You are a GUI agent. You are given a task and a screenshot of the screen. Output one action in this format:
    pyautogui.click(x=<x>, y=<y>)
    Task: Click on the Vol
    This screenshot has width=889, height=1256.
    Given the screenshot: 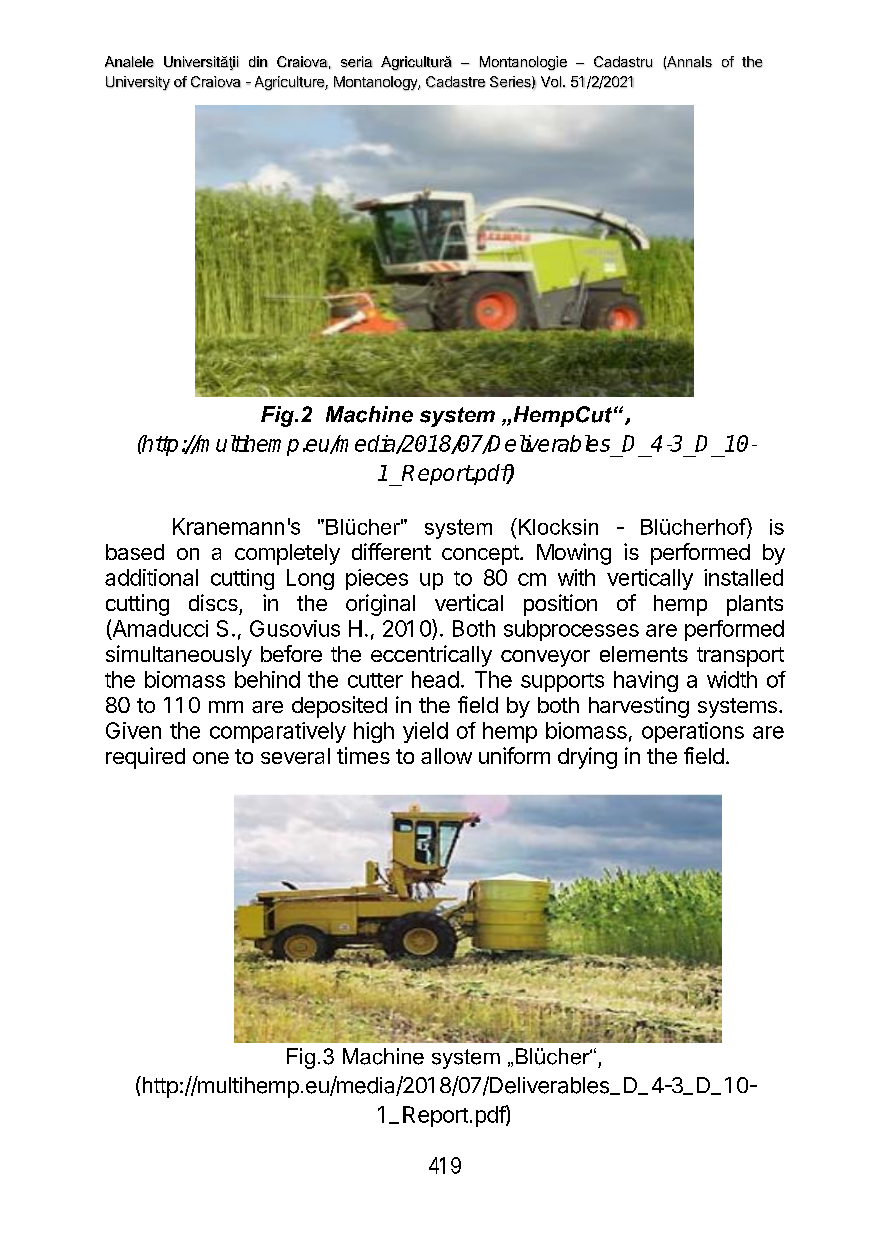 What is the action you would take?
    pyautogui.click(x=551, y=82)
